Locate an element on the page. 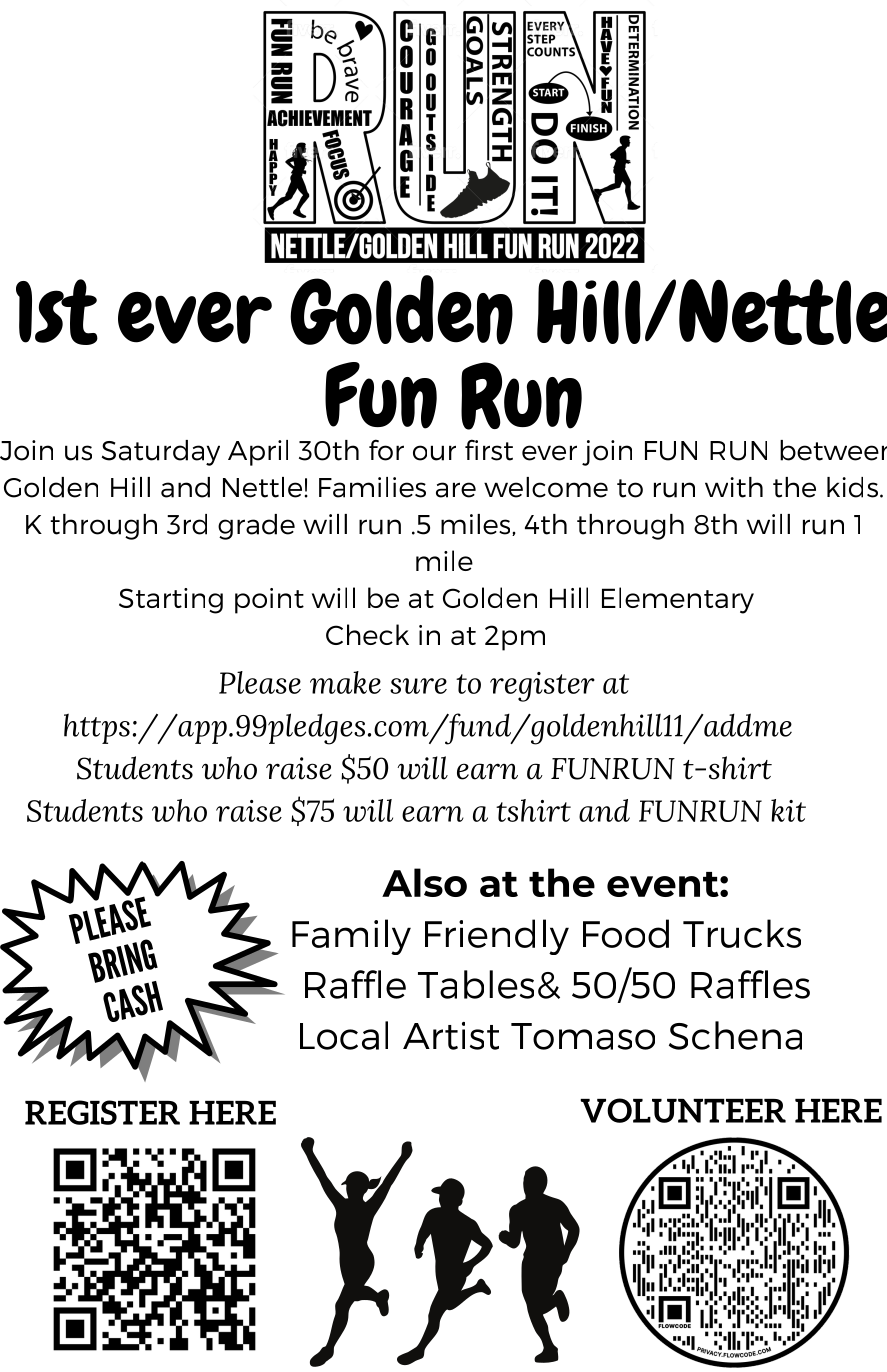 The width and height of the page is (887, 1372). Family is located at coordinates (351, 937).
